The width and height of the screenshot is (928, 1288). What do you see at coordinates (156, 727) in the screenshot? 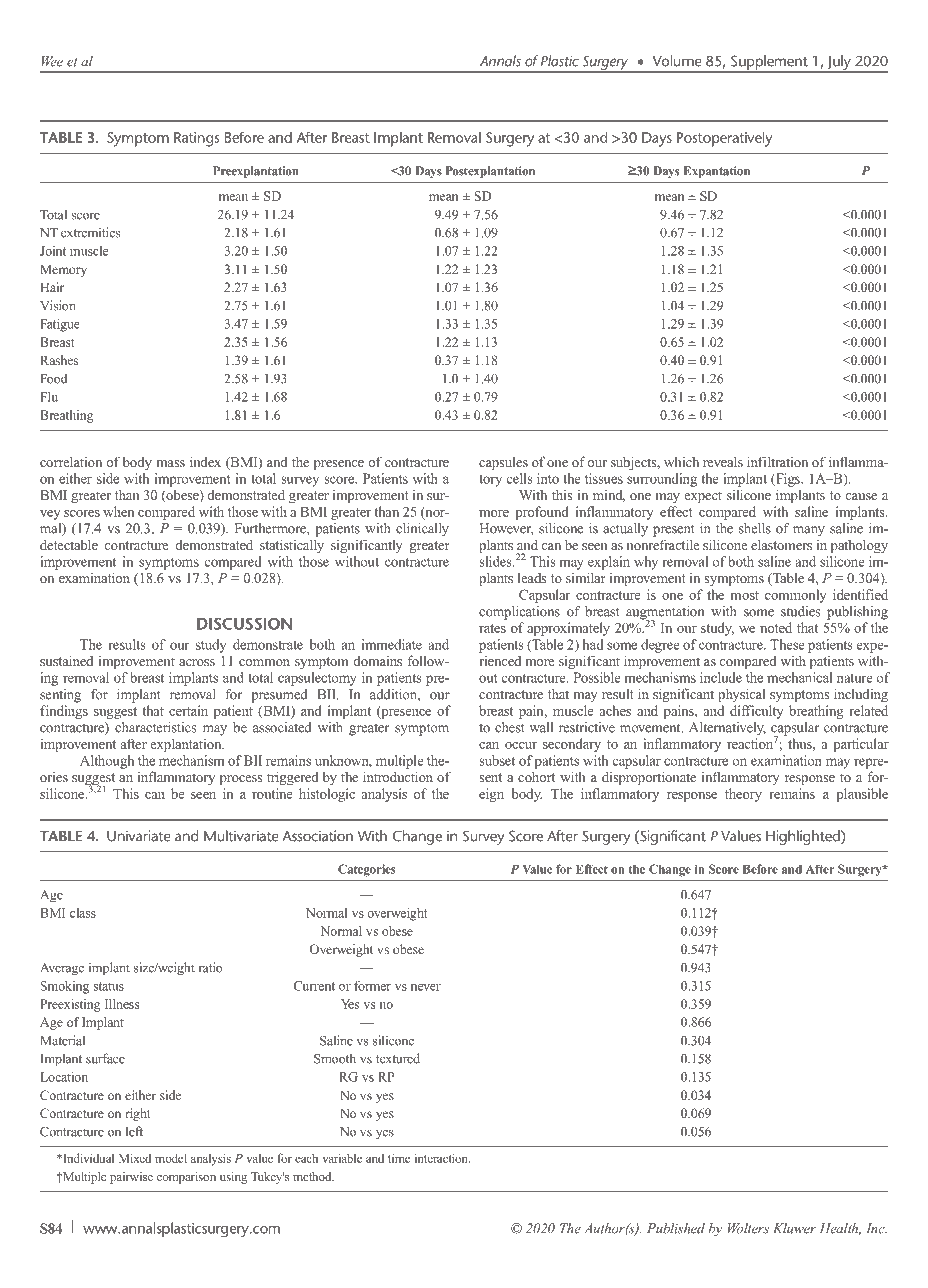
I see `characteristics` at bounding box center [156, 727].
